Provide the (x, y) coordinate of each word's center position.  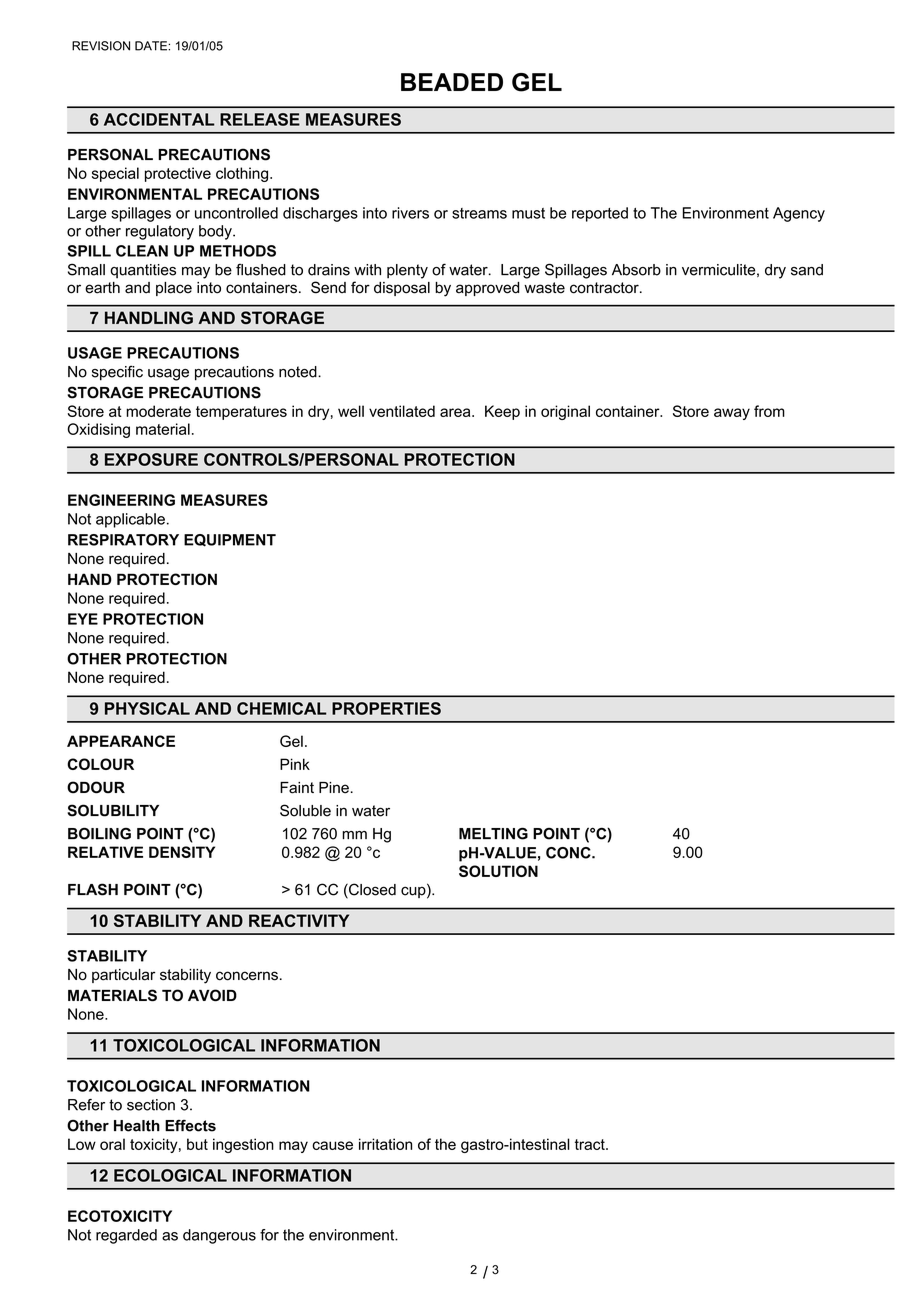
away (732, 414)
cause (332, 1145)
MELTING (493, 833)
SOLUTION (498, 871)
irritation (385, 1144)
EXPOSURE (151, 459)
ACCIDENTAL (159, 119)
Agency (799, 214)
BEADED (452, 82)
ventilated (402, 411)
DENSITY (182, 852)
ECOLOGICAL (170, 1175)
